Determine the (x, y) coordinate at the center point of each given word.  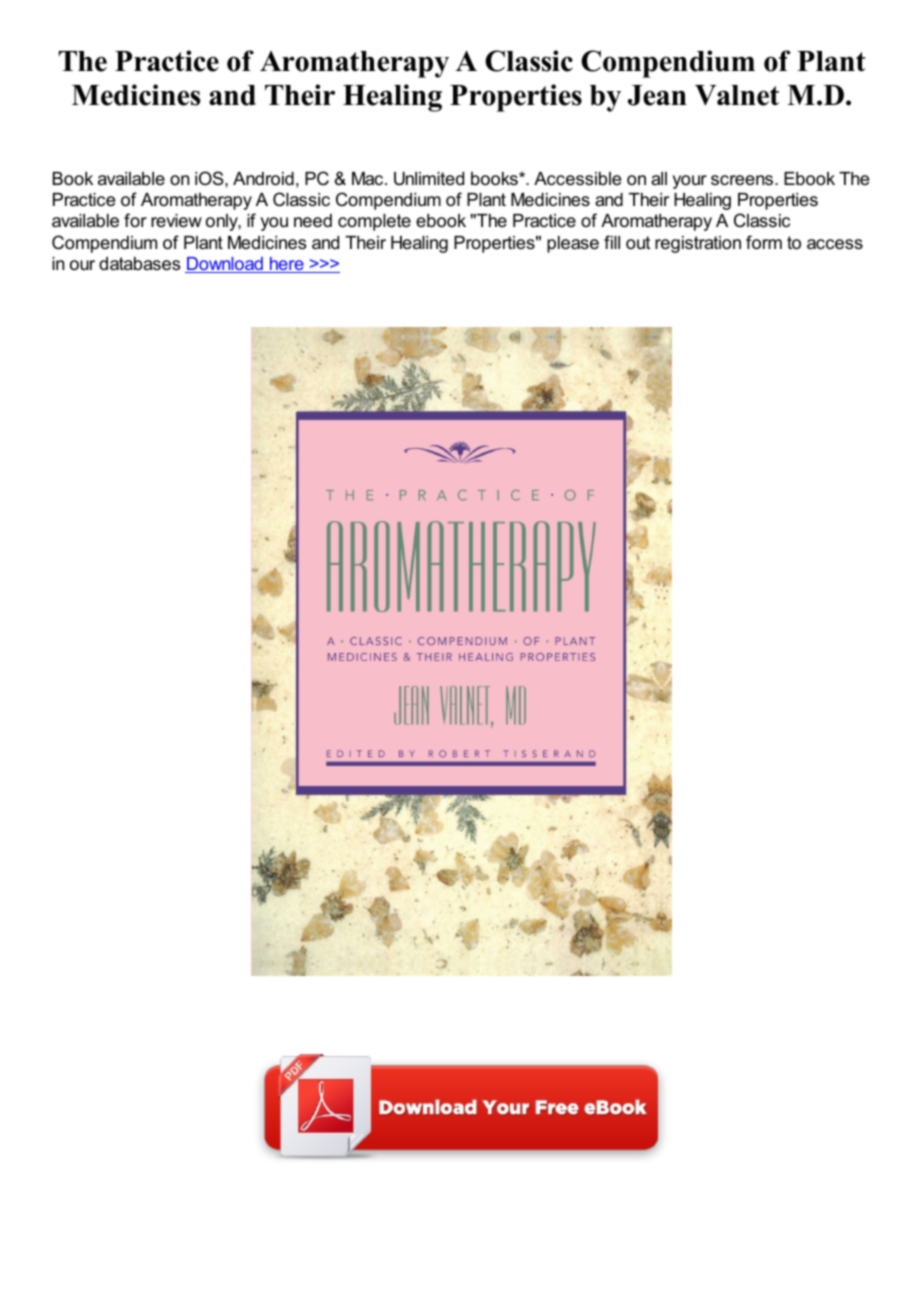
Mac (369, 178)
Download (225, 265)
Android (263, 179)
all (659, 178)
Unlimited (429, 179)
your (690, 182)
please (573, 244)
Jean (657, 95)
